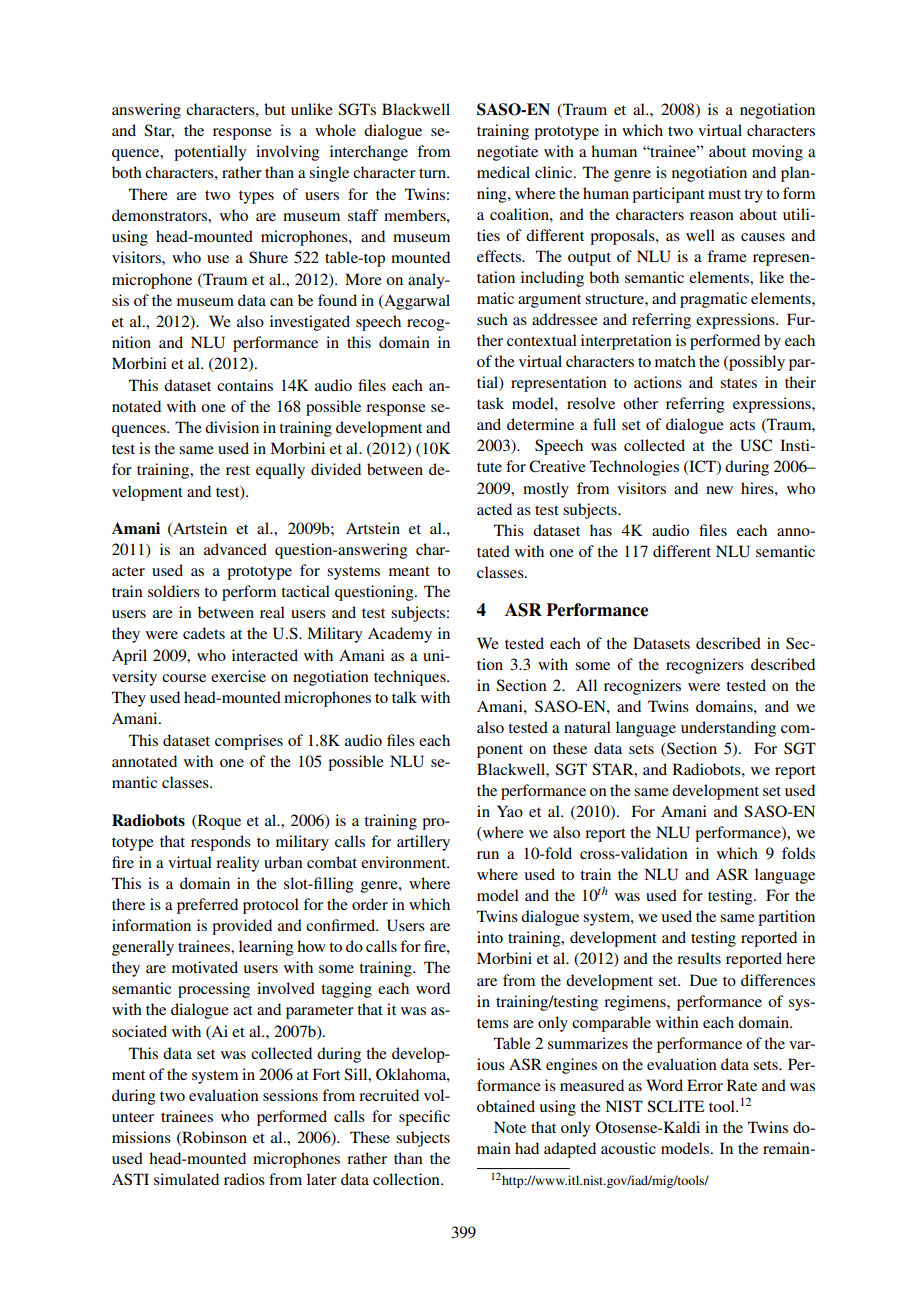  What do you see at coordinates (546, 490) in the screenshot?
I see `mostly` at bounding box center [546, 490].
